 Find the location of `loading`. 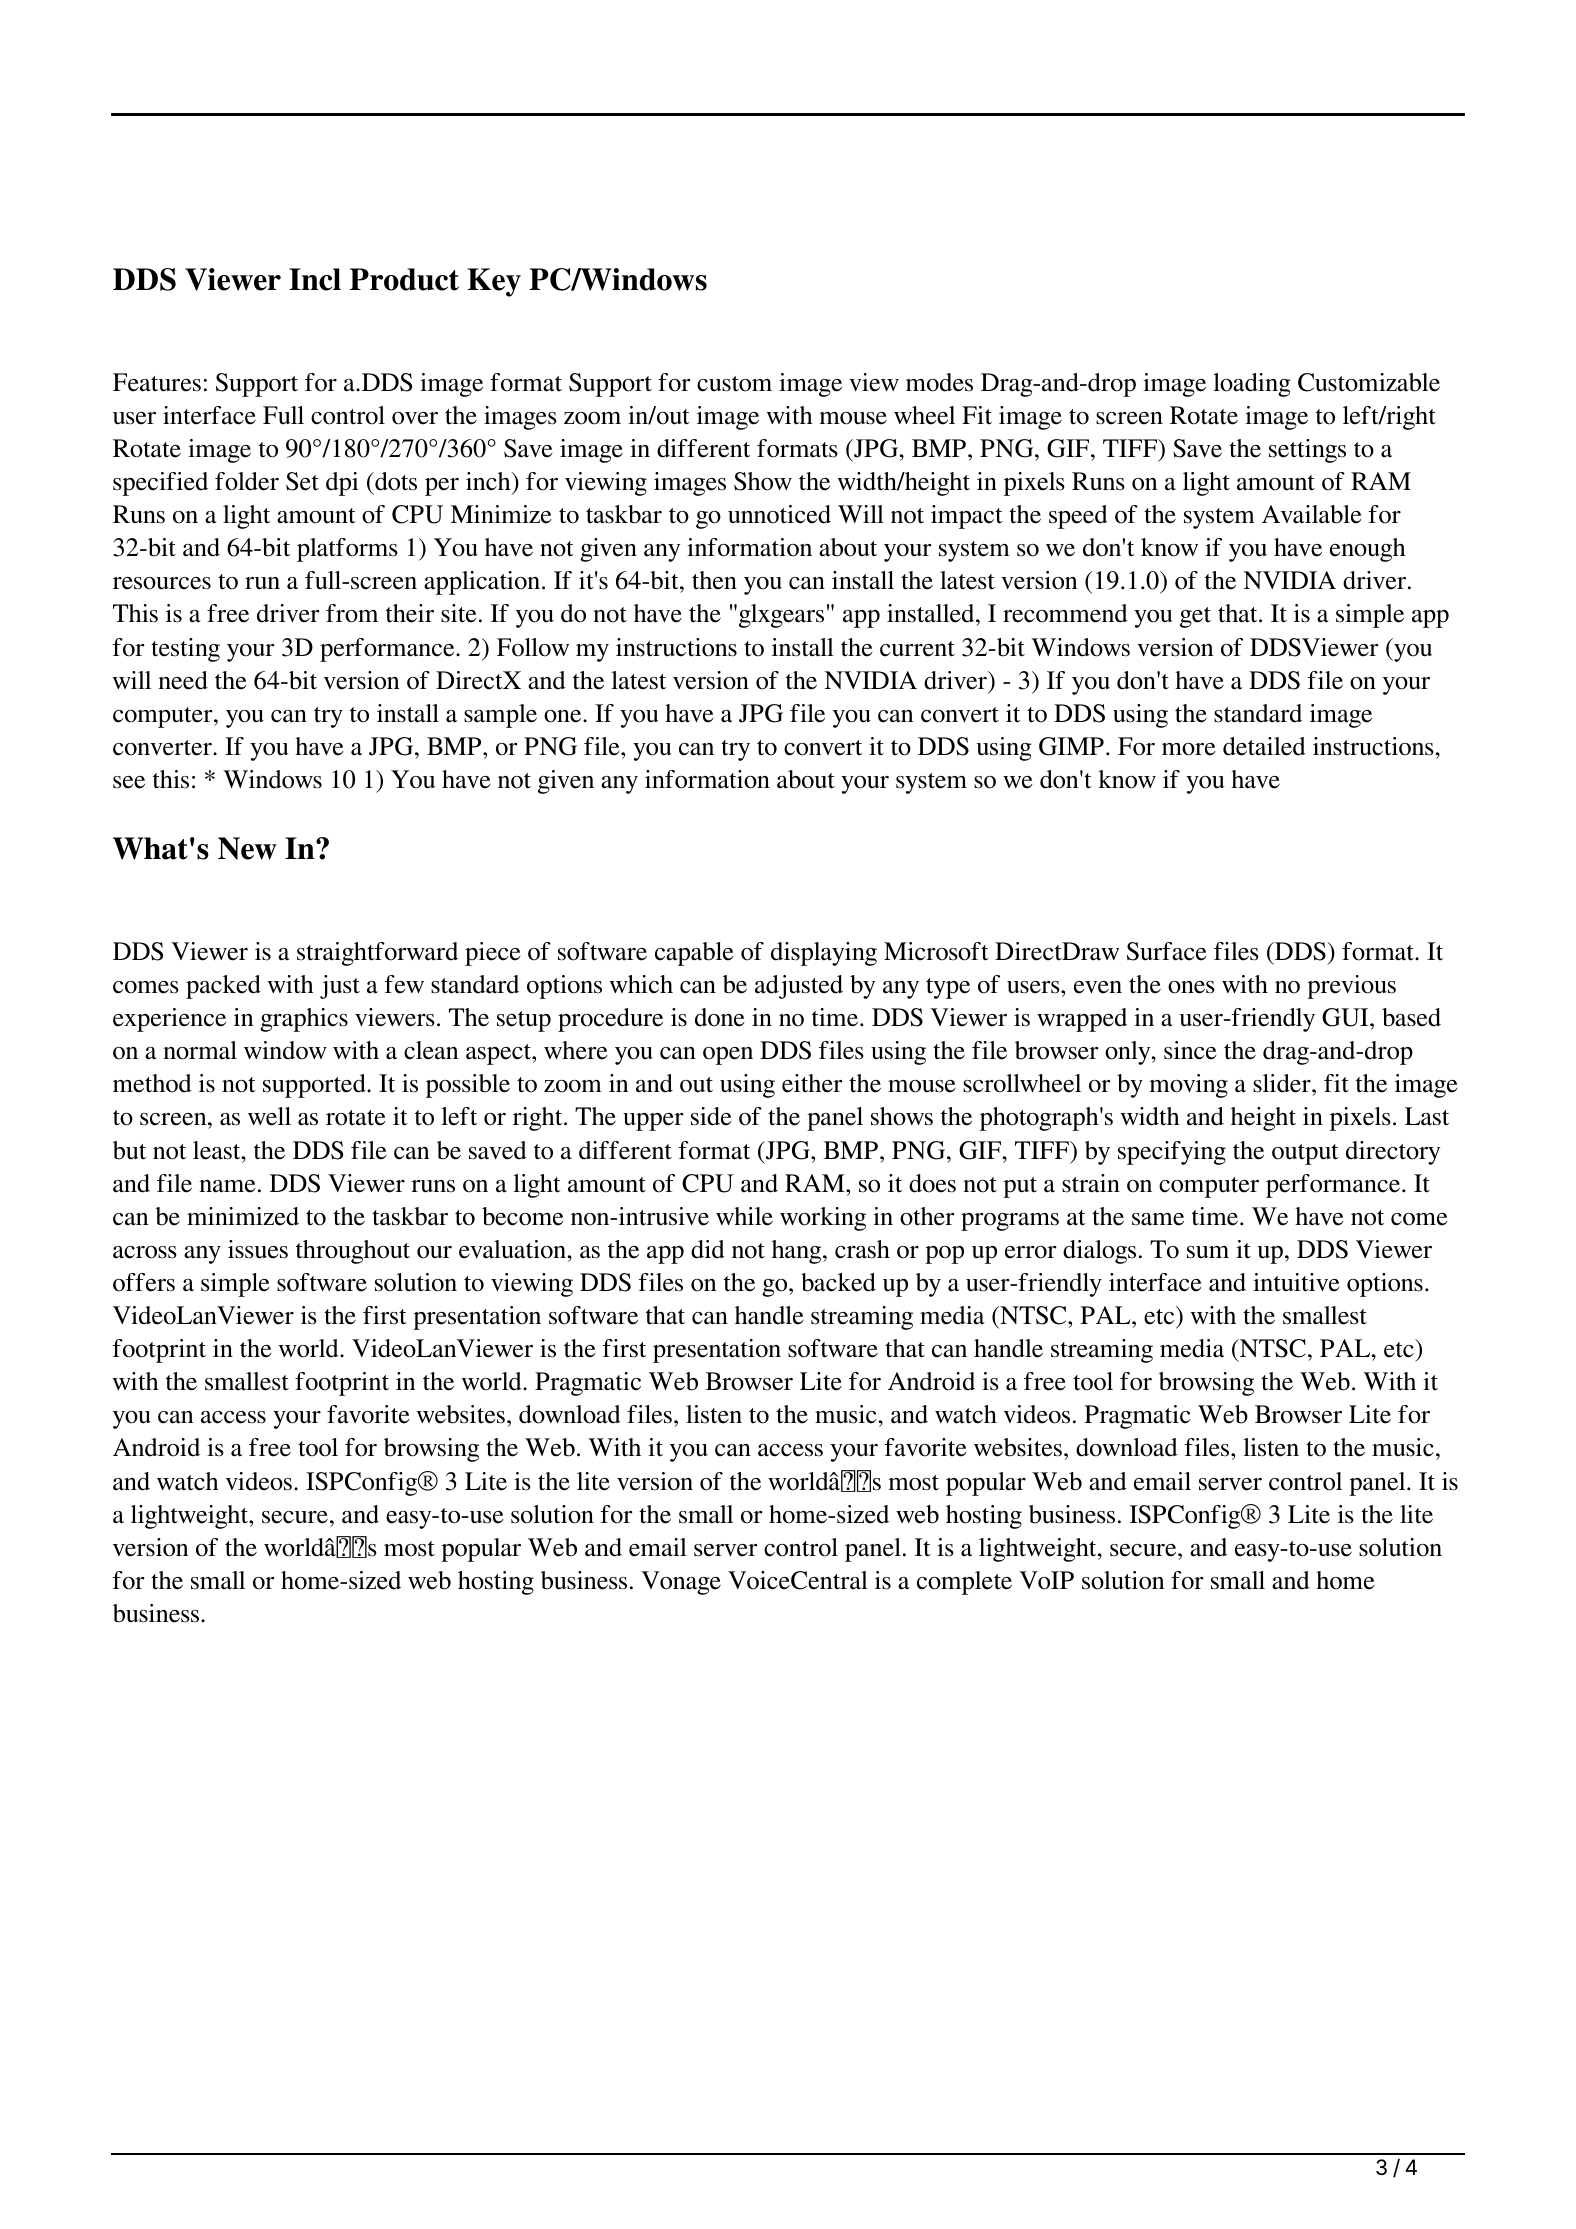

loading is located at coordinates (1252, 385).
